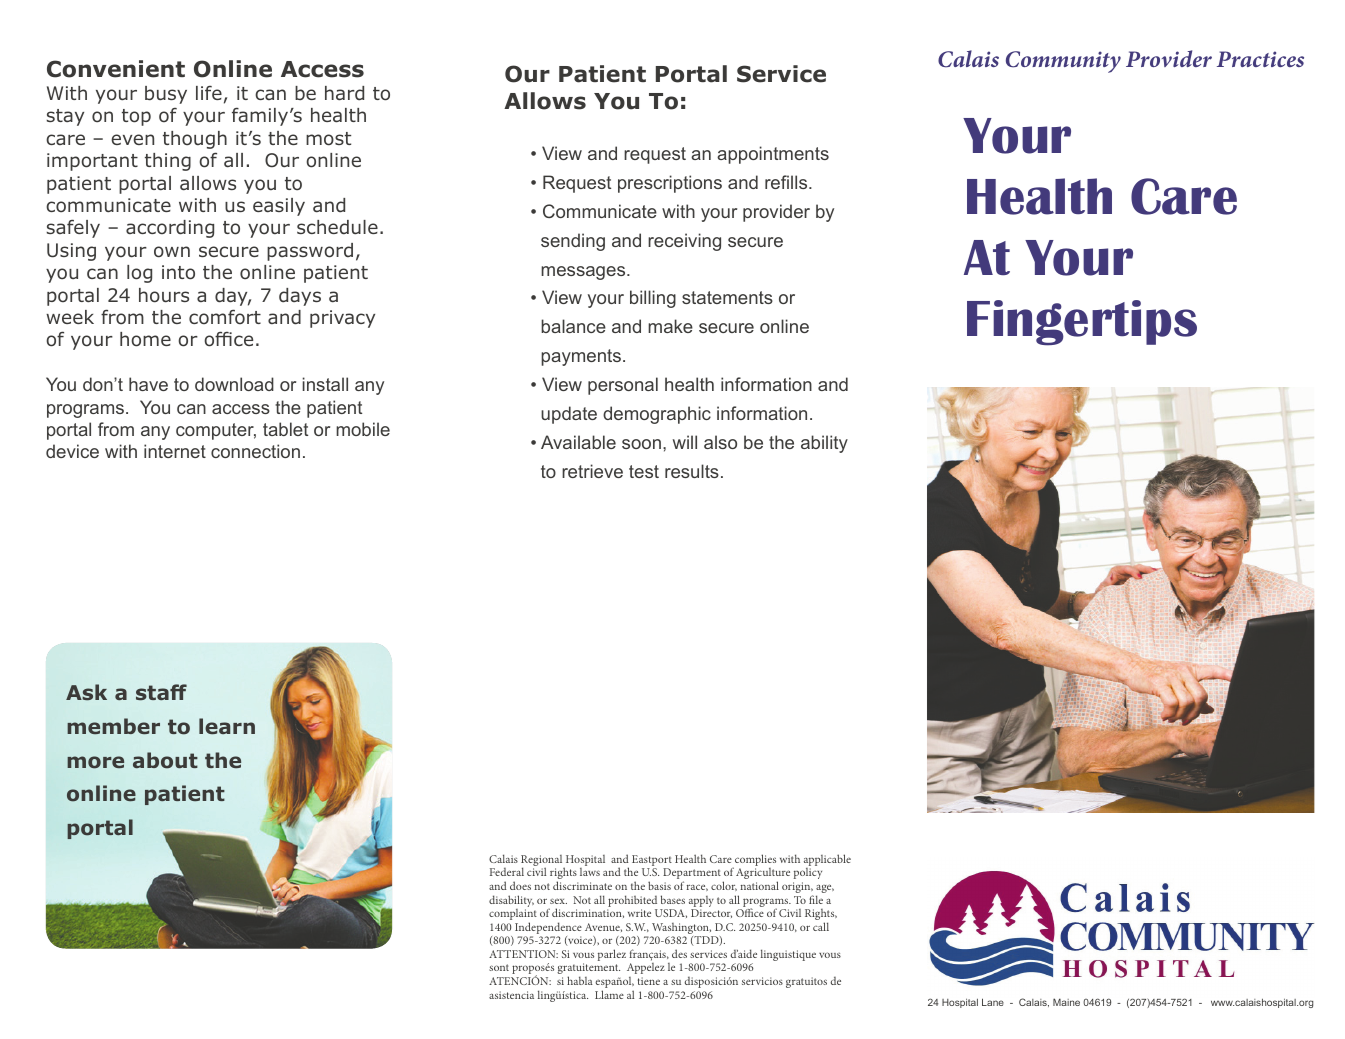  Describe the element at coordinates (646, 968) in the screenshot. I see `Appelez` at that location.
